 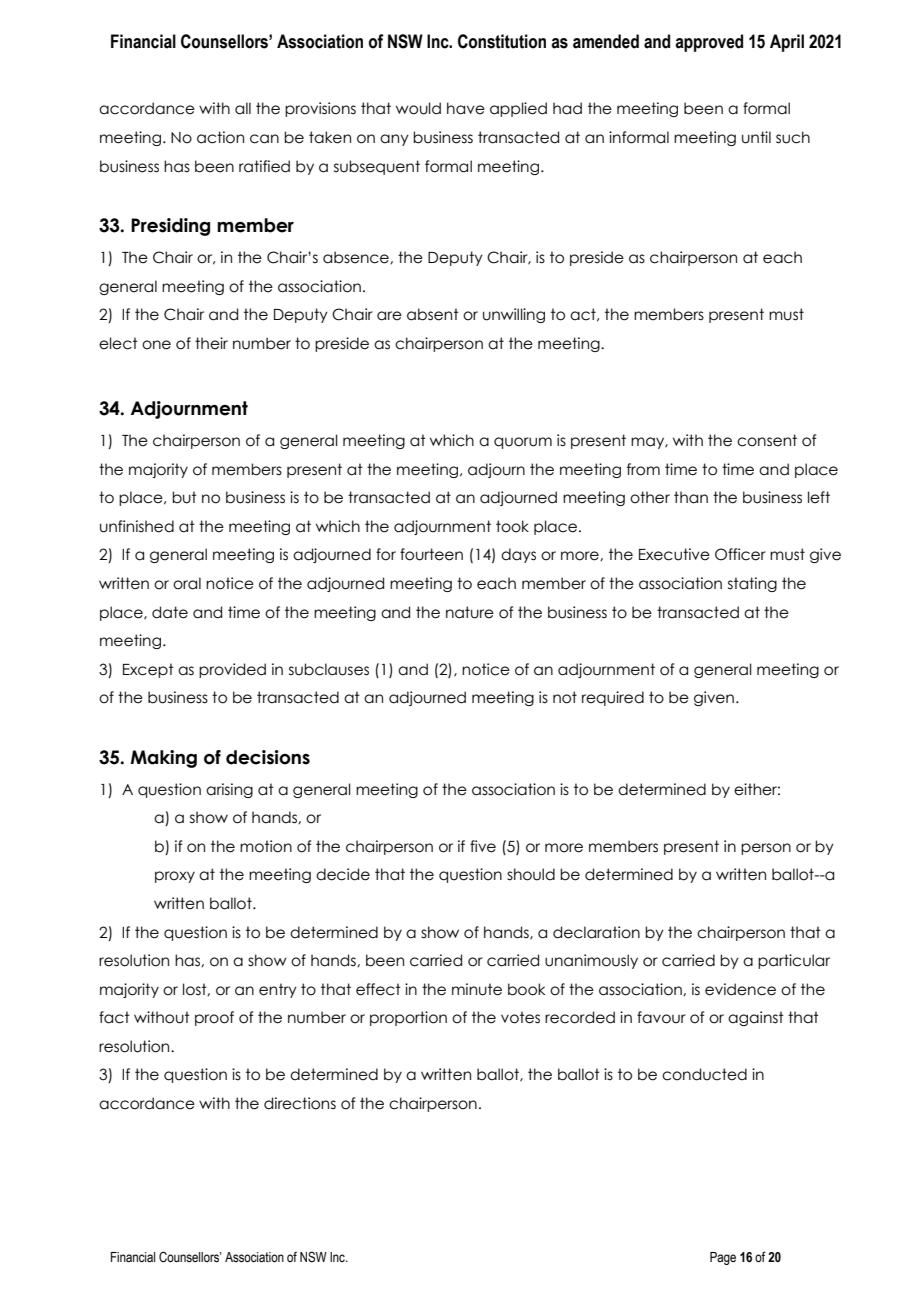 What do you see at coordinates (470, 612) in the screenshot?
I see `nature` at bounding box center [470, 612].
